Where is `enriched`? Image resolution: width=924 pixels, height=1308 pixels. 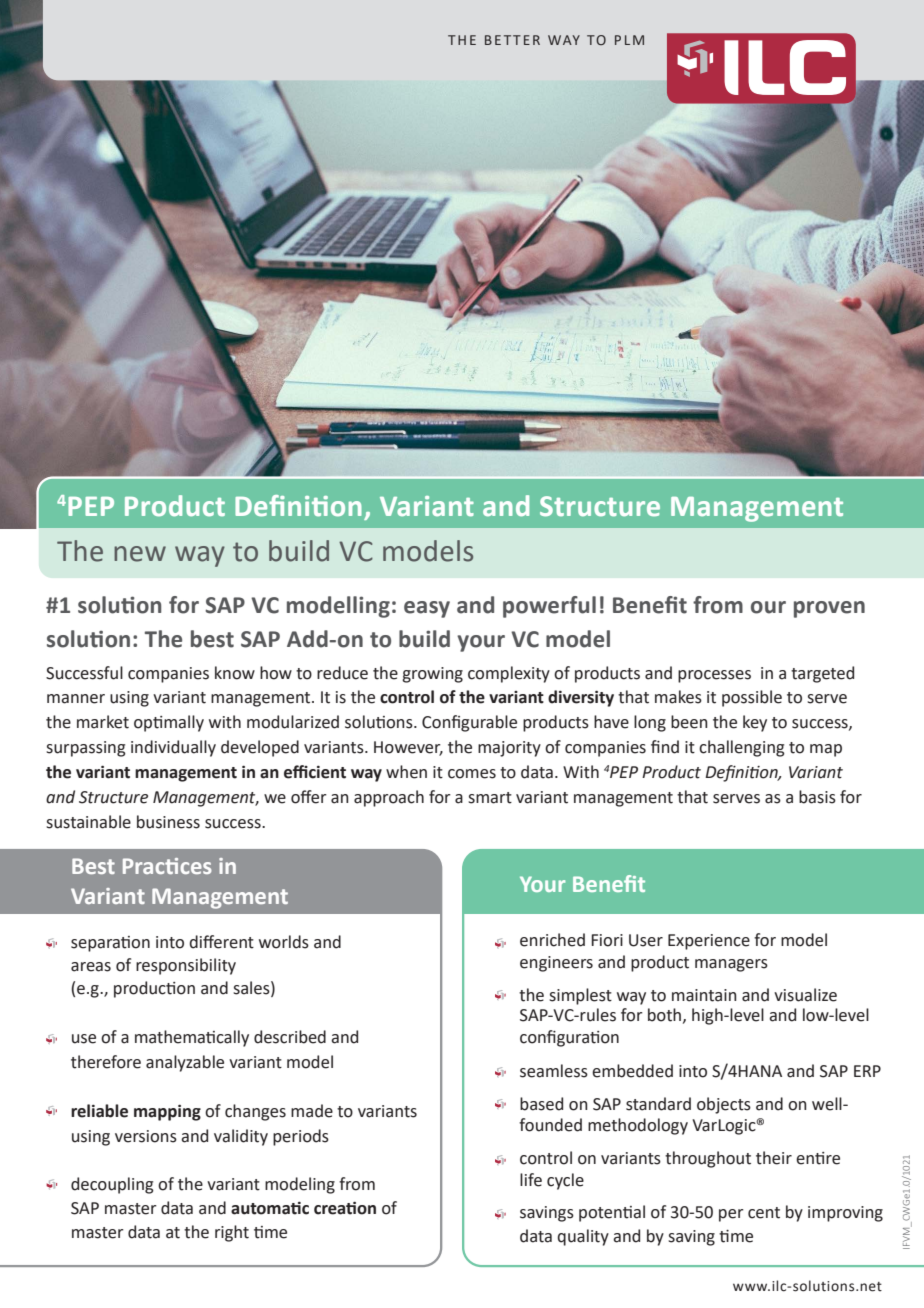 enriched is located at coordinates (552, 940).
